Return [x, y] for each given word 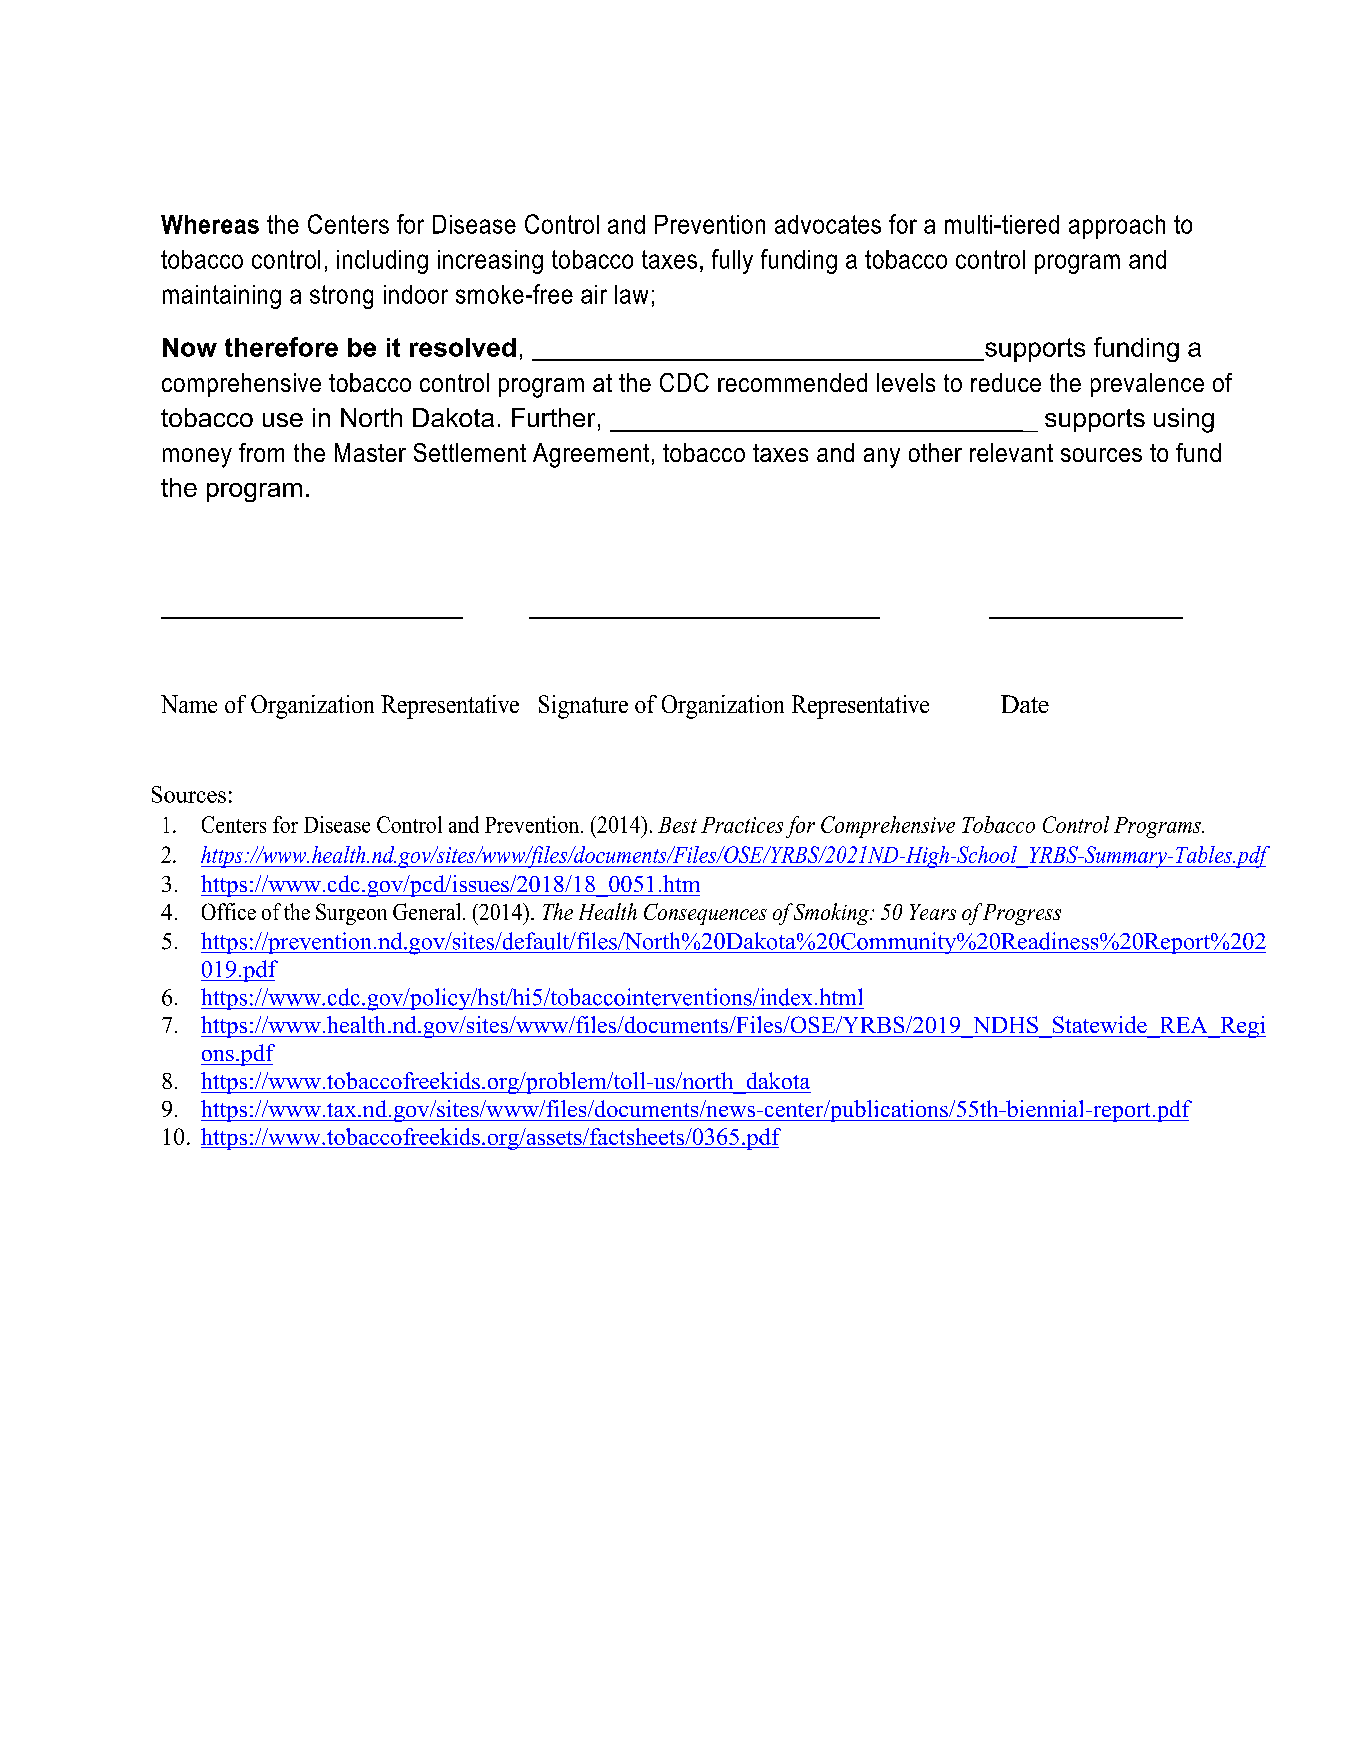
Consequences [705, 914]
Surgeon [351, 914]
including [382, 262]
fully [732, 261]
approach [1117, 227]
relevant [1011, 452]
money [197, 458]
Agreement [591, 455]
